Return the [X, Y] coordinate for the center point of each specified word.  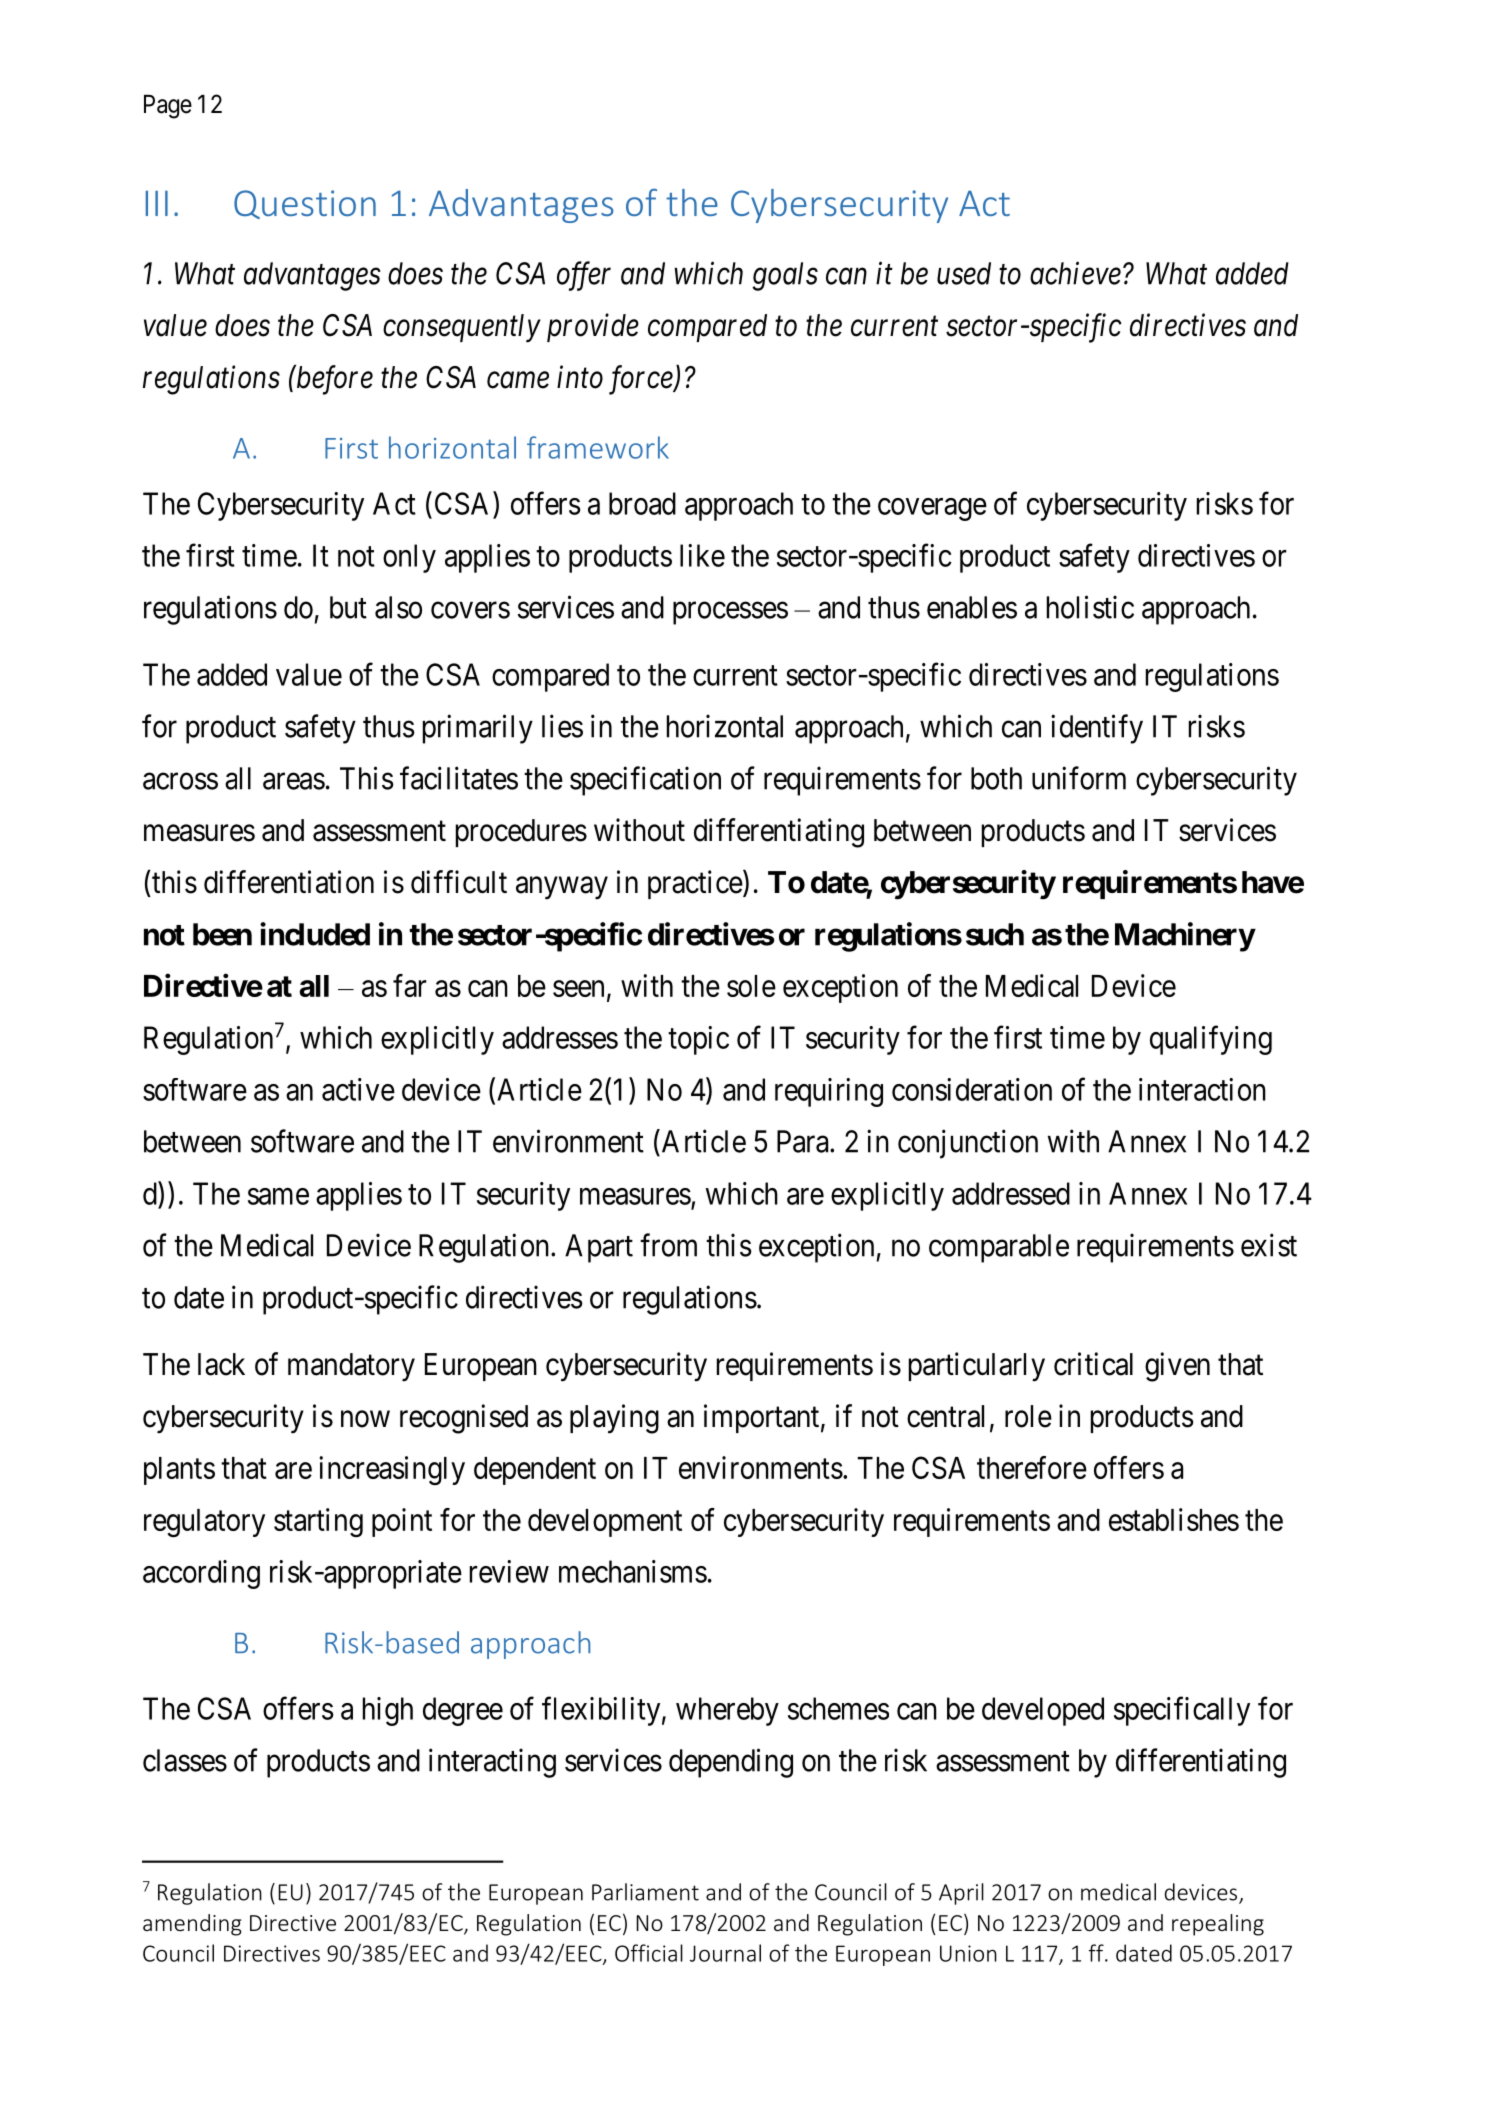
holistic [1090, 607]
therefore [1032, 1467]
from [668, 1245]
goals [785, 276]
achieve [1075, 273]
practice [695, 884]
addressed [1011, 1193]
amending [192, 1925]
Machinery [1185, 937]
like [702, 555]
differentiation [289, 882]
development [605, 1523]
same [278, 1196]
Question [305, 204]
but [348, 607]
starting [318, 1522]
